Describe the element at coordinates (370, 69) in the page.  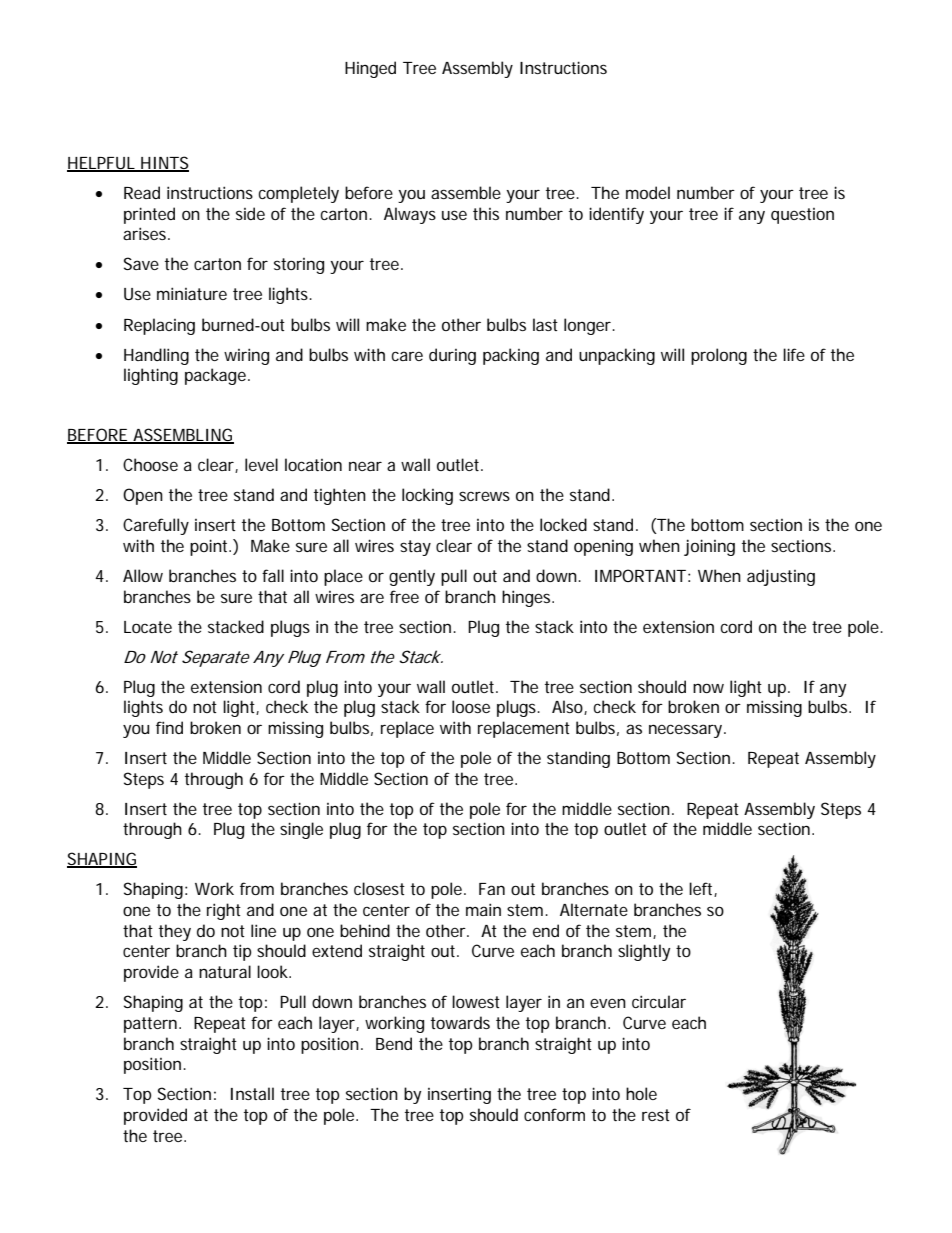
I see `Hinged` at that location.
